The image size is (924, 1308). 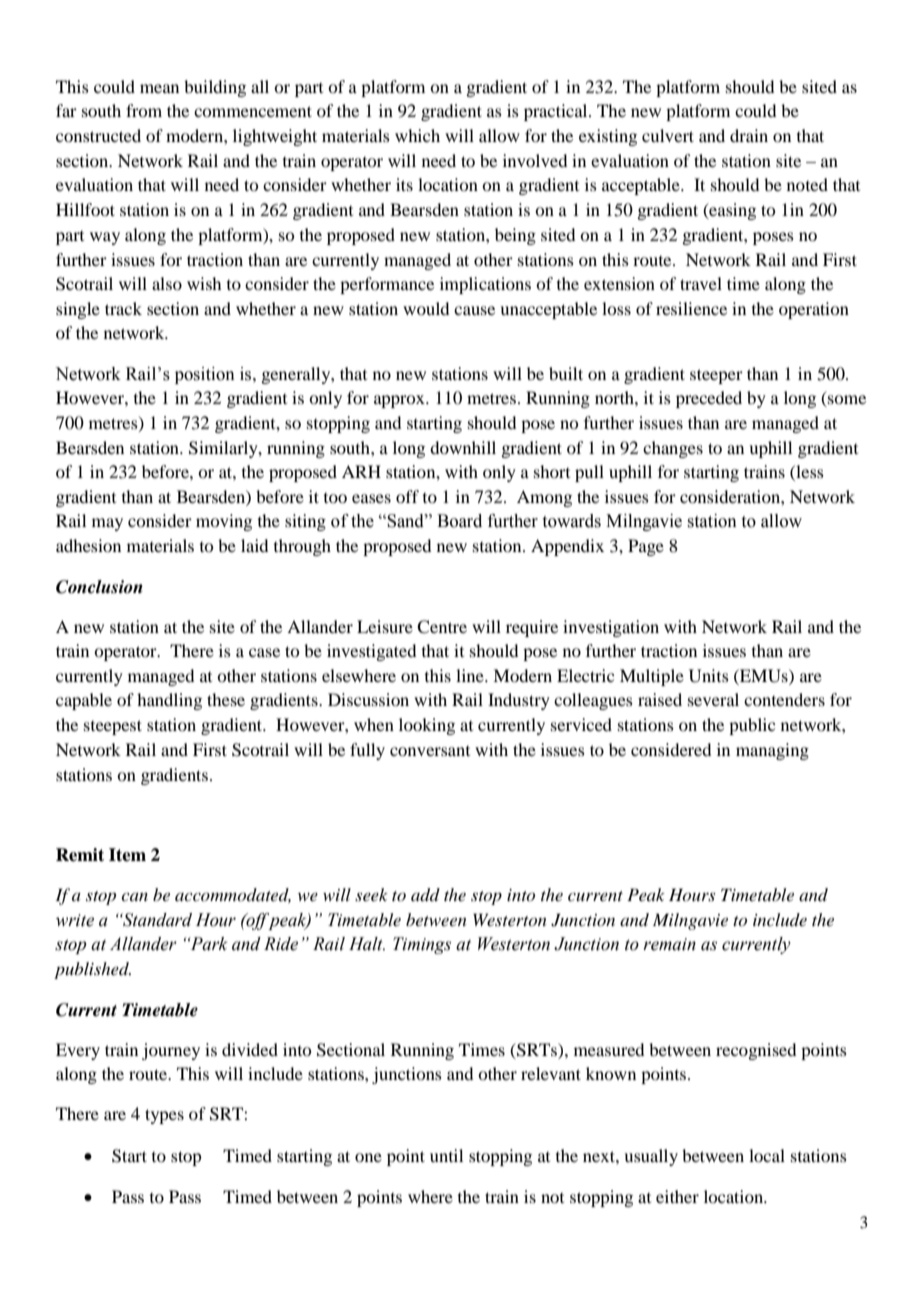 I want to click on may, so click(x=107, y=524).
